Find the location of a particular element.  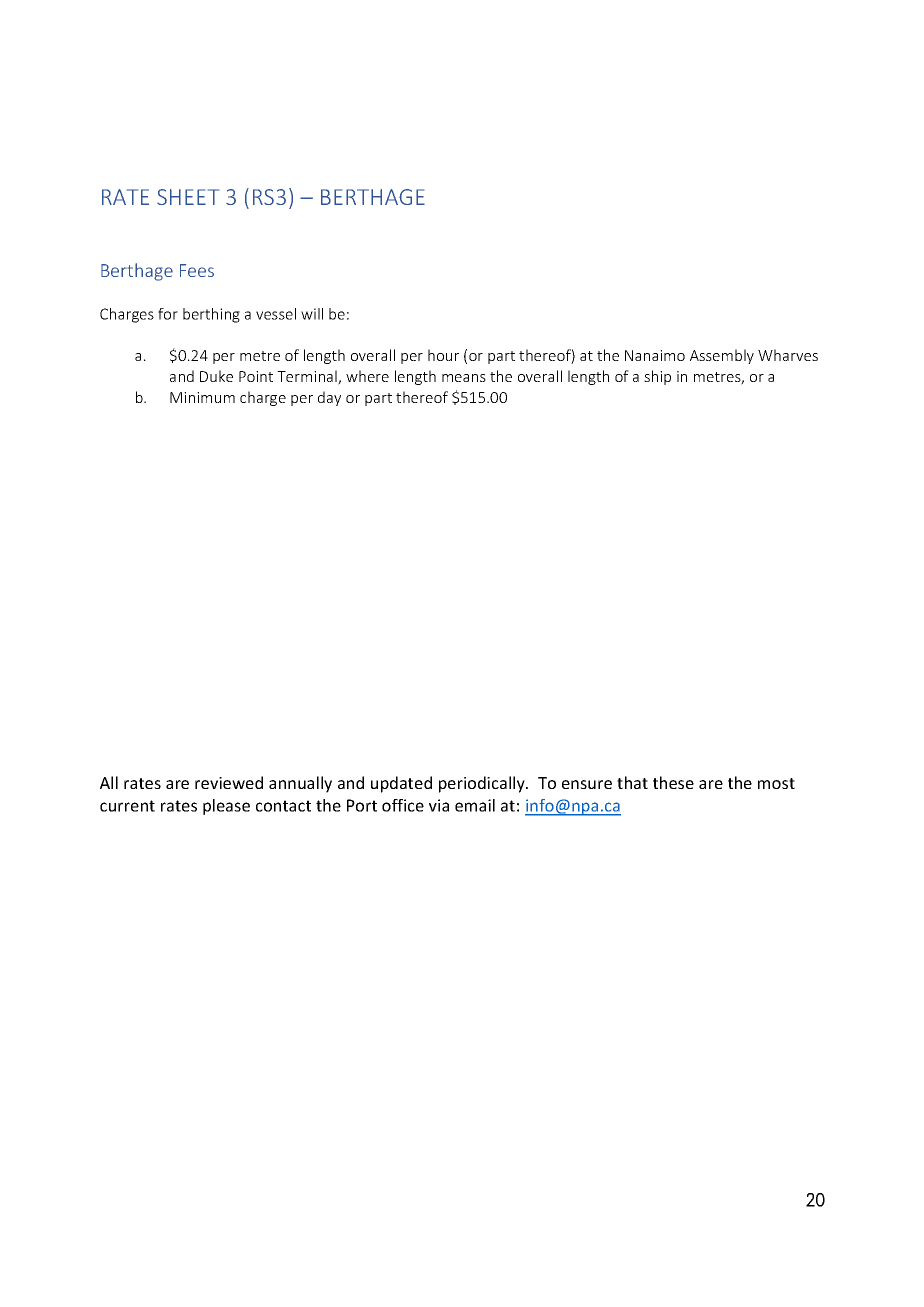

Assembly is located at coordinates (722, 356).
